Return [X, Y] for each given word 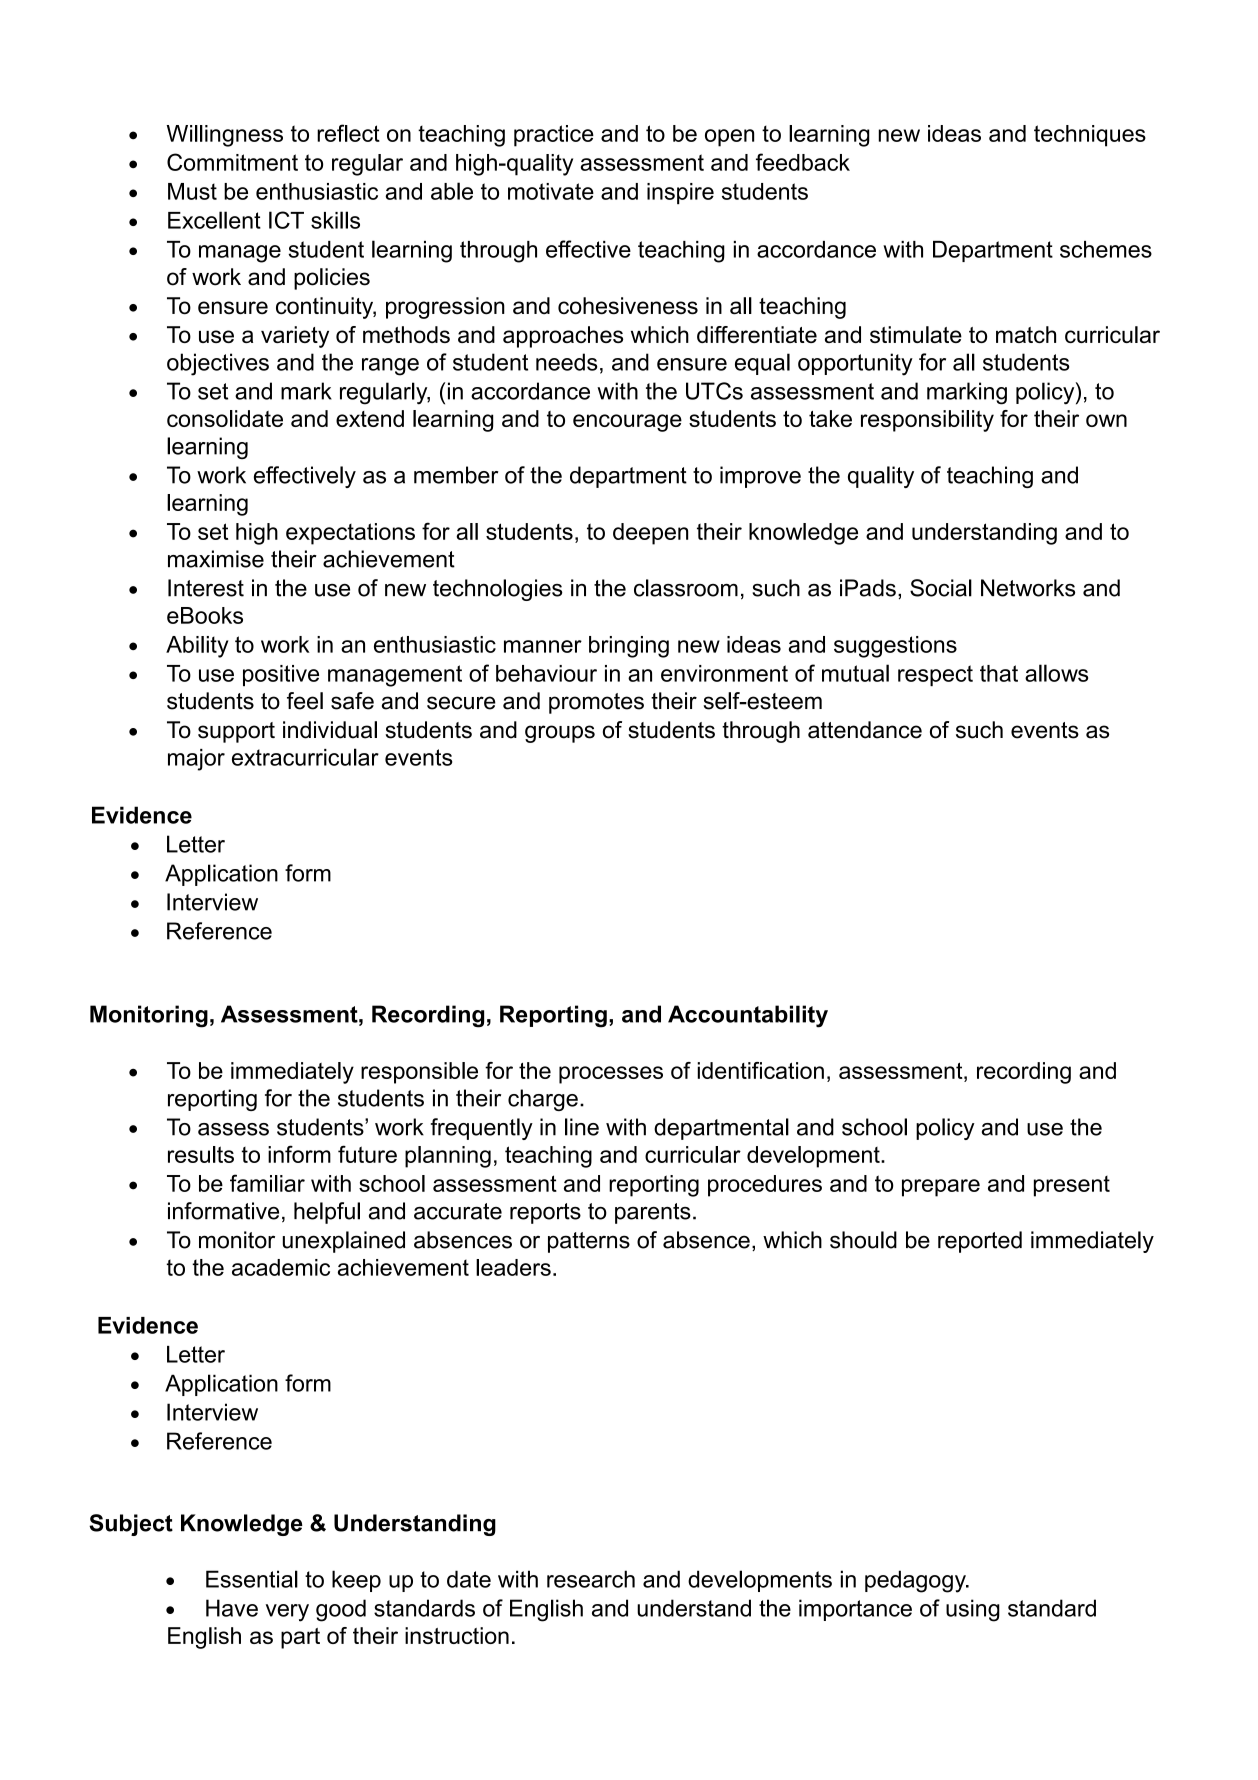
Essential [252, 1579]
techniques [1090, 136]
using [973, 1610]
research [591, 1579]
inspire [680, 193]
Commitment [232, 162]
